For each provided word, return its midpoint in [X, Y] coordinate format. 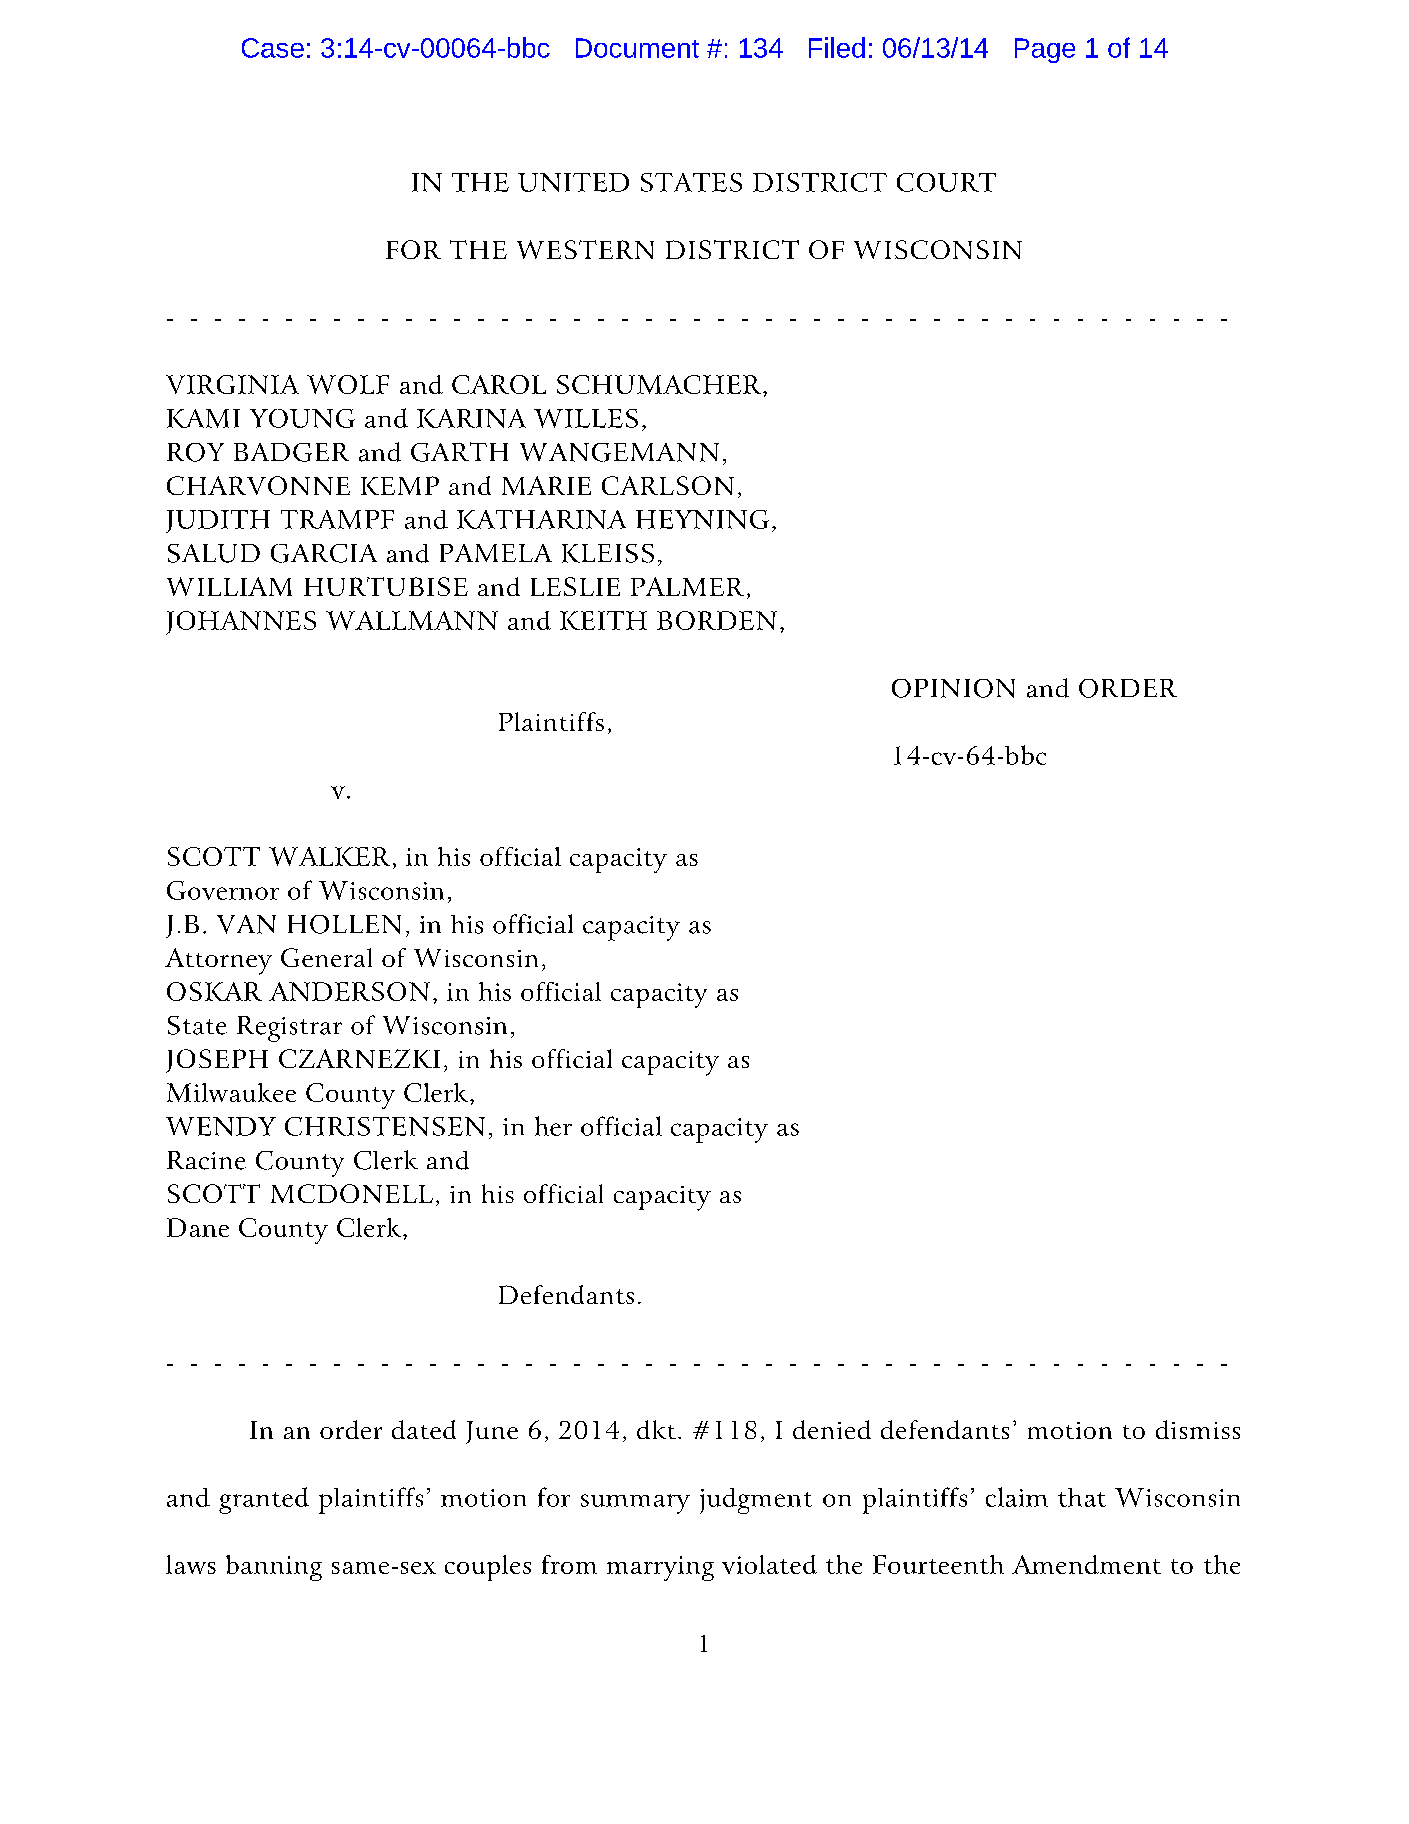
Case [273, 48]
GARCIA [324, 553]
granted [264, 1500]
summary [635, 1504]
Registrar [289, 1029]
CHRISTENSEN [385, 1126]
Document [637, 48]
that [1082, 1497]
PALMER [687, 586]
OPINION [953, 688]
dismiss [1198, 1429]
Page [1045, 50]
